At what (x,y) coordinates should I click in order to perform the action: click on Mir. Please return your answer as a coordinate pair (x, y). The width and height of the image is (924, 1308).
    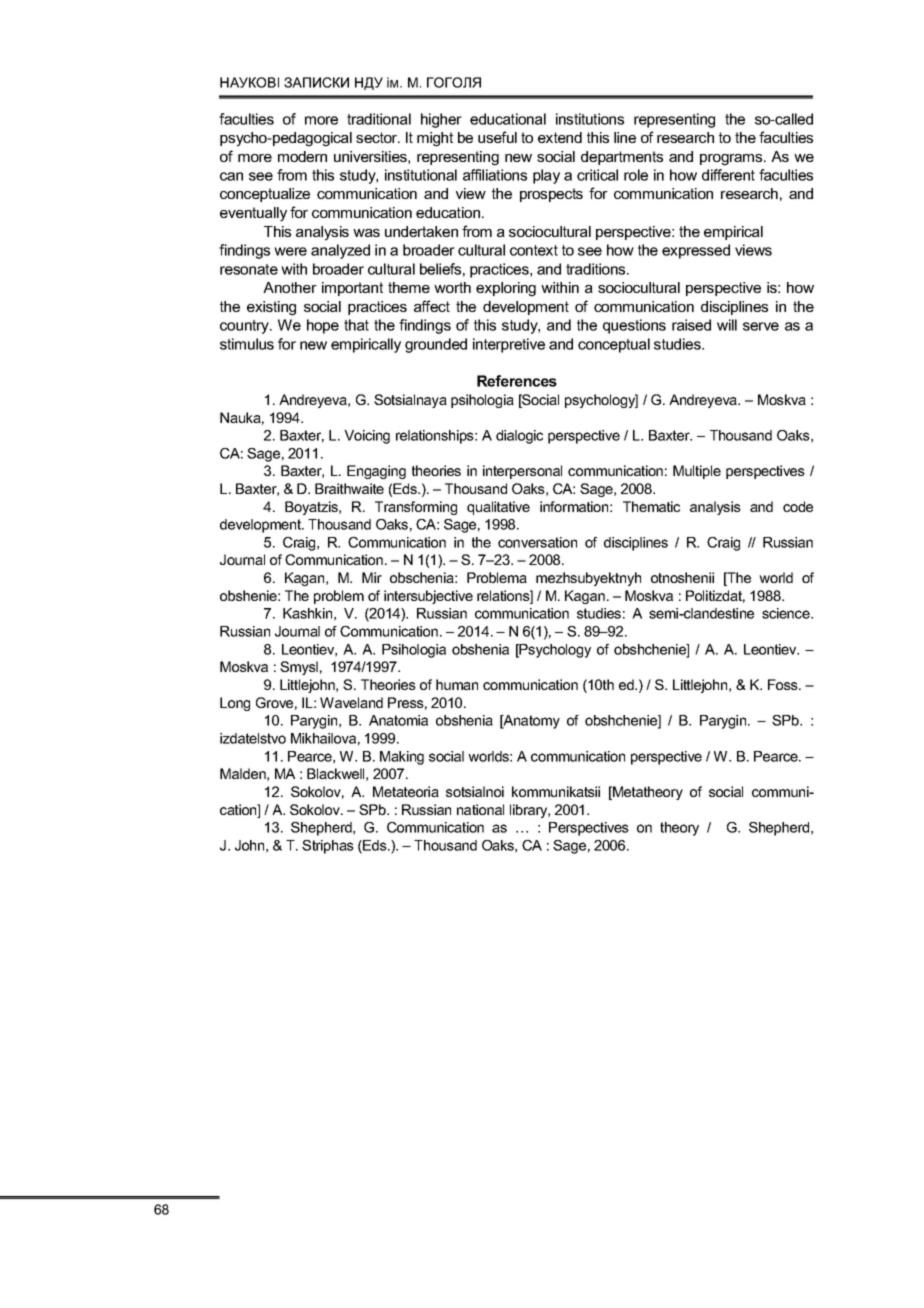
    Looking at the image, I should click on (372, 577).
